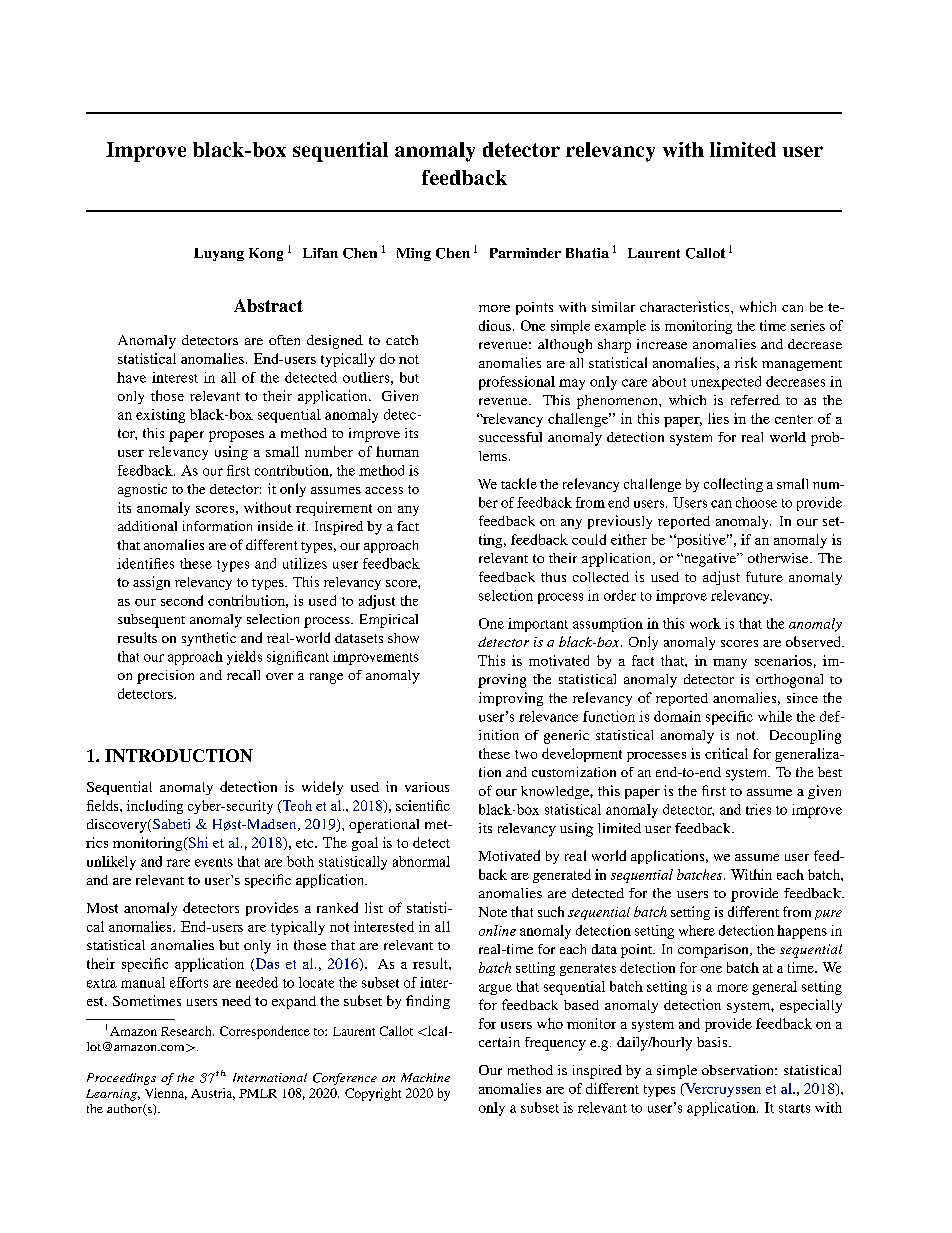  I want to click on characteristics, so click(686, 306).
